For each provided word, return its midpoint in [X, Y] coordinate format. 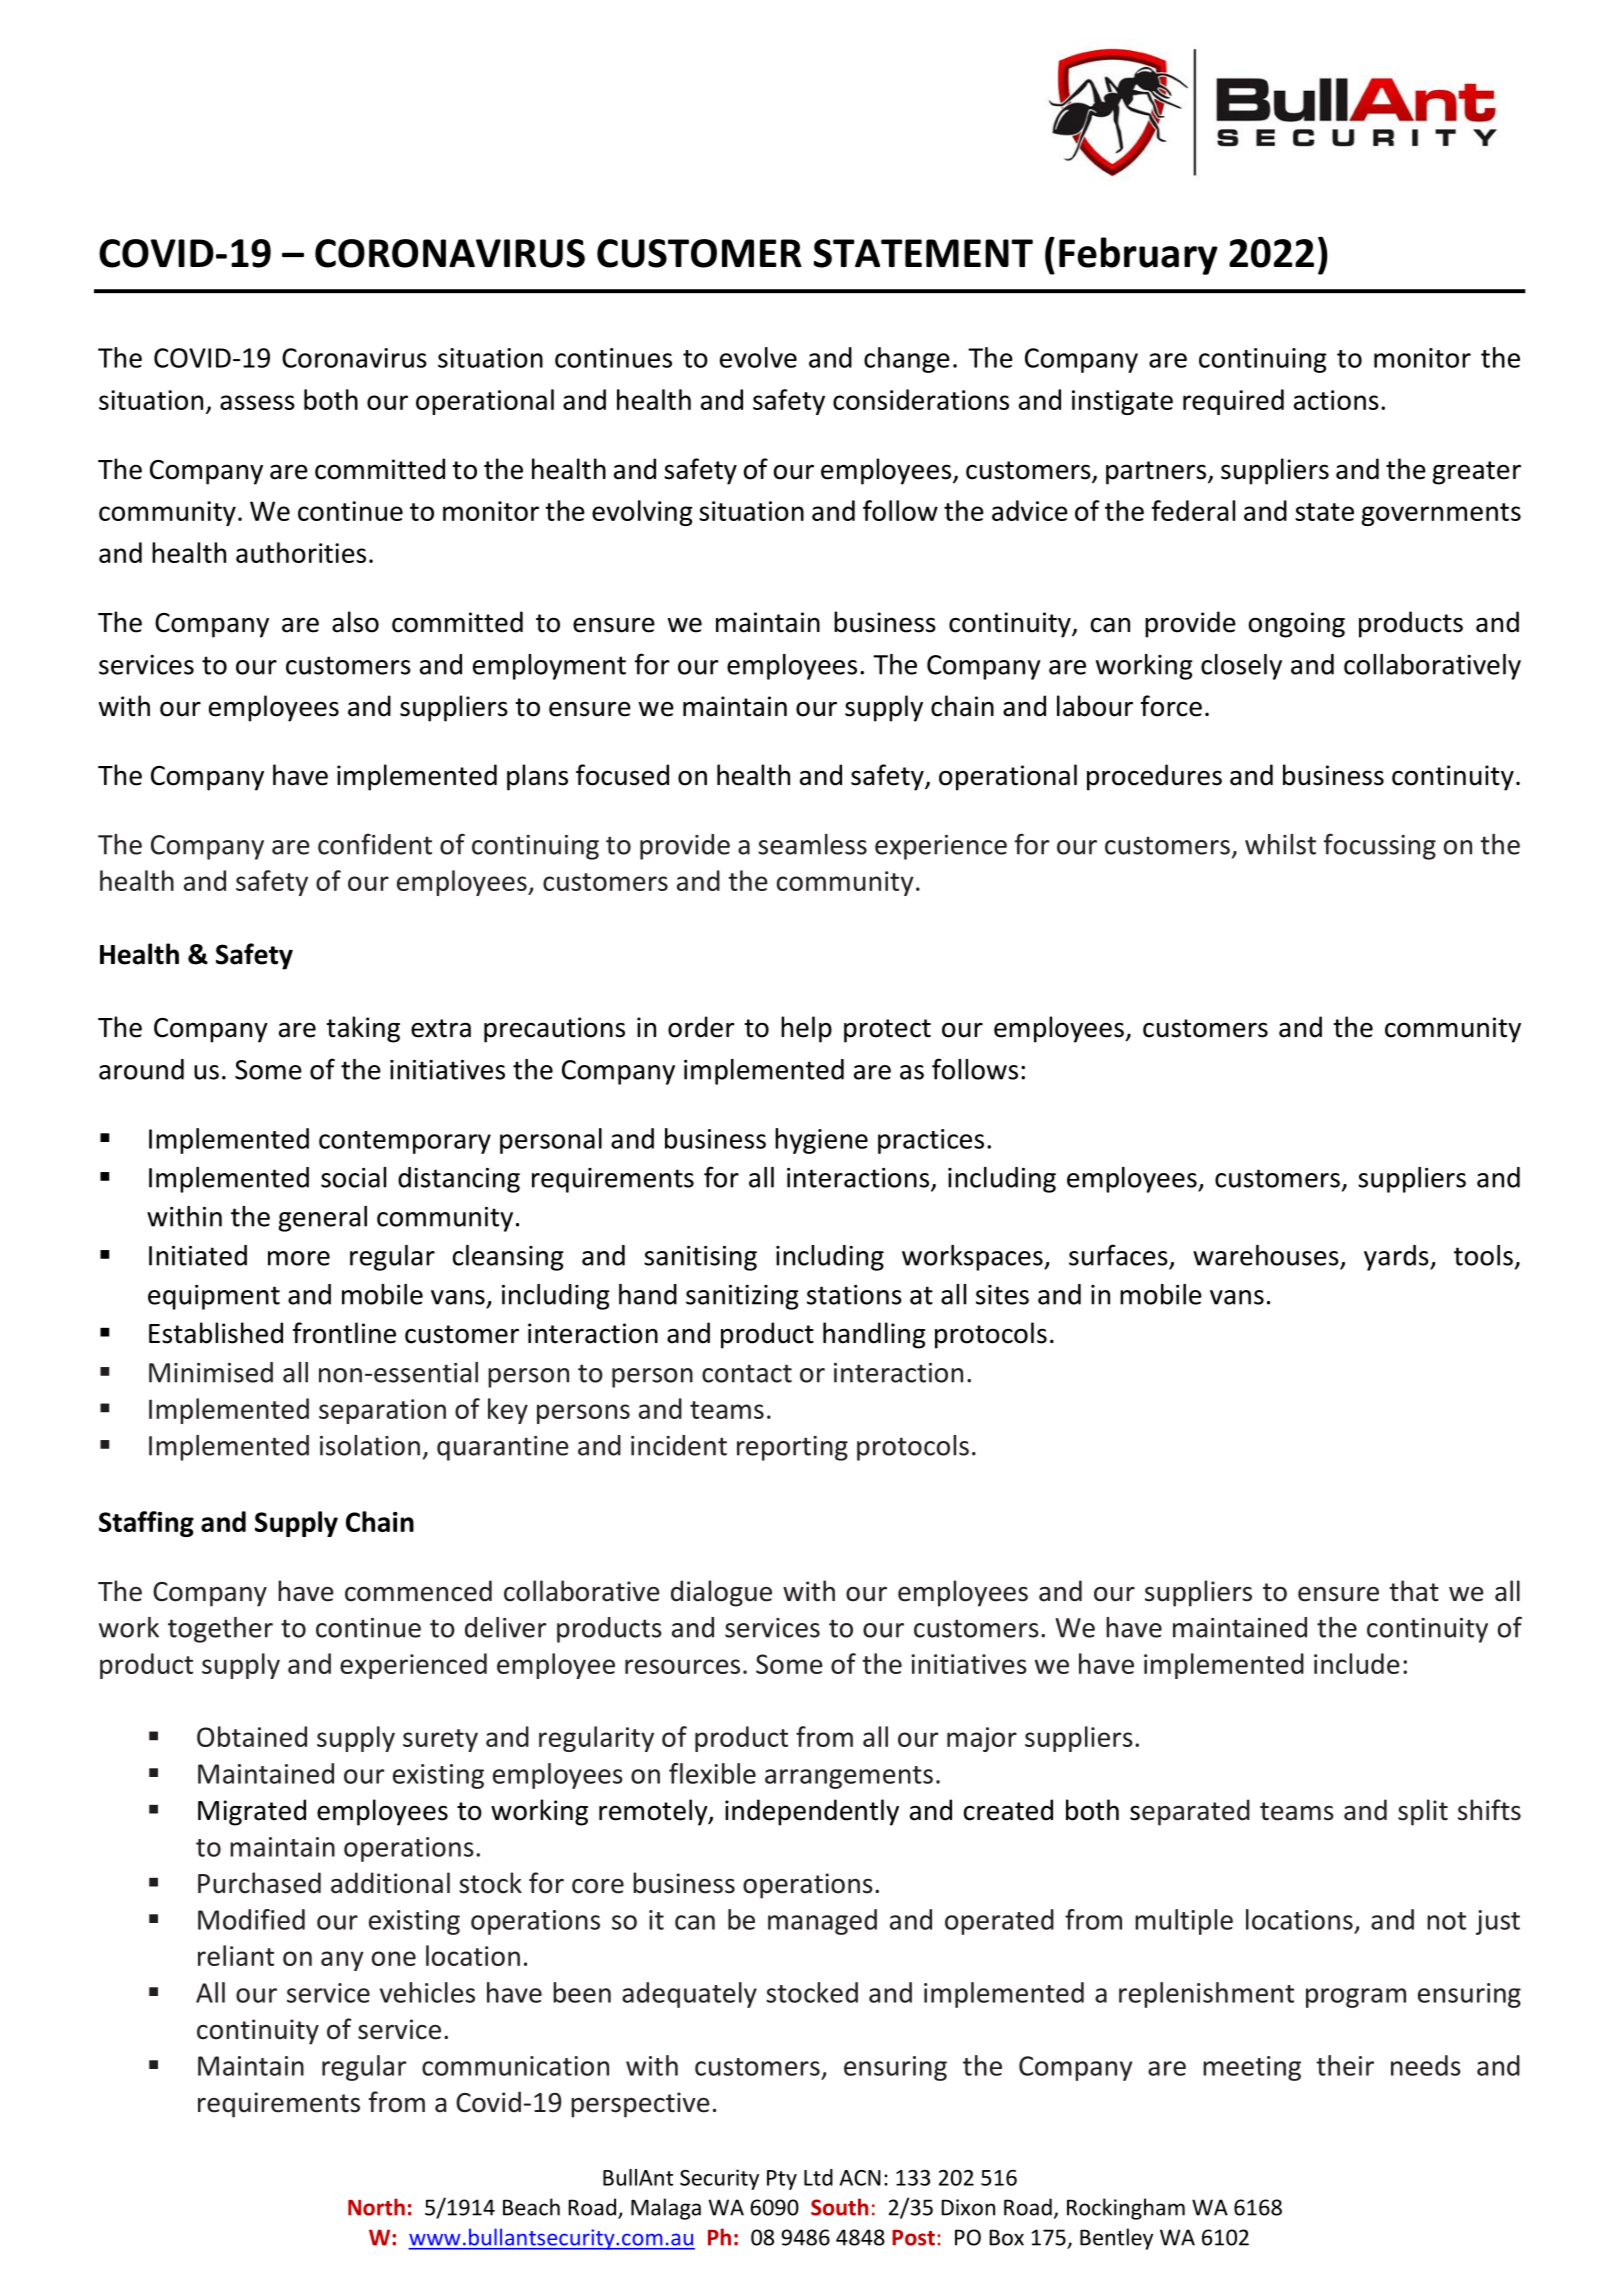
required [1233, 402]
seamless [812, 844]
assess [257, 402]
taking [363, 1029]
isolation [370, 1445]
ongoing [1297, 625]
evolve [758, 357]
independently [812, 1812]
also [355, 622]
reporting [792, 1448]
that [1414, 1591]
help [806, 1029]
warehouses [1266, 1255]
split [1423, 1812]
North [376, 2207]
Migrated [252, 1812]
